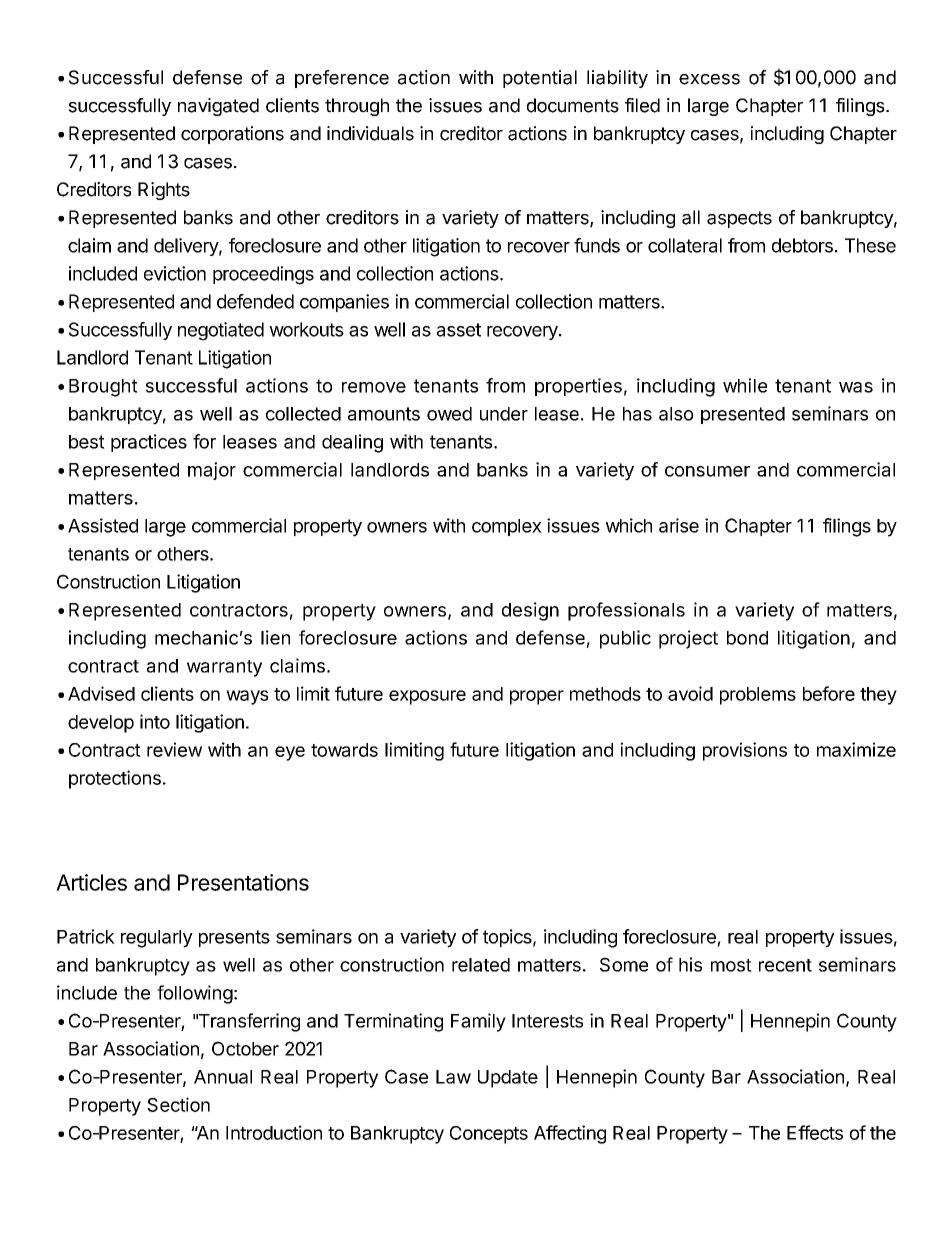 The image size is (952, 1233). What do you see at coordinates (540, 79) in the screenshot?
I see `potential` at bounding box center [540, 79].
